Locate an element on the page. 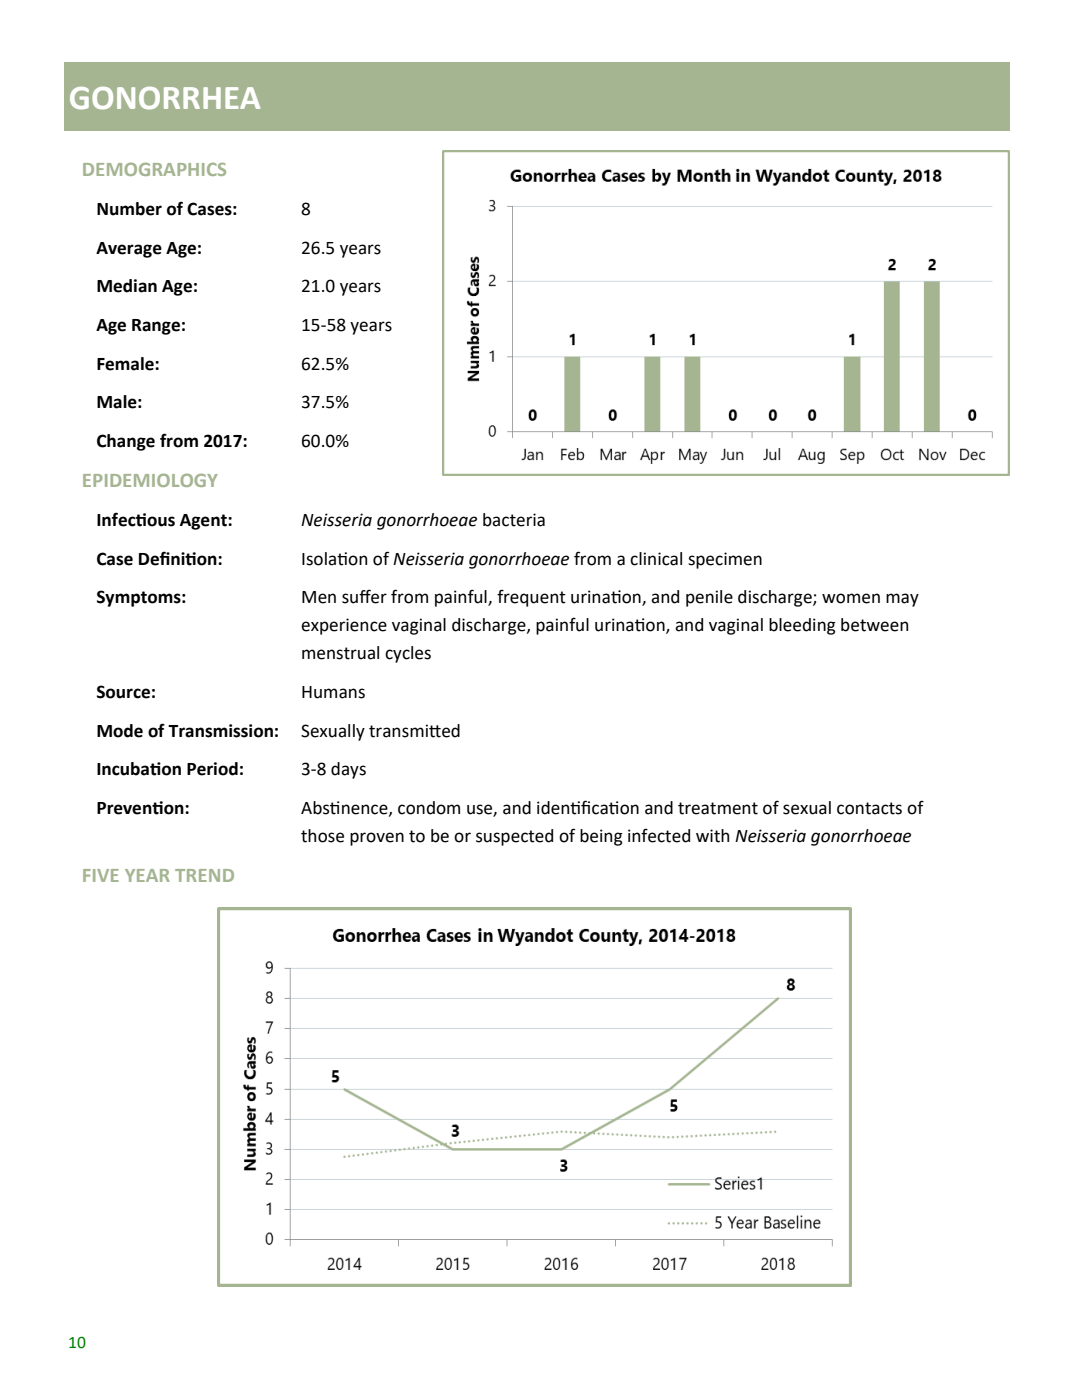 The height and width of the document is (1389, 1073). clinical is located at coordinates (656, 559).
